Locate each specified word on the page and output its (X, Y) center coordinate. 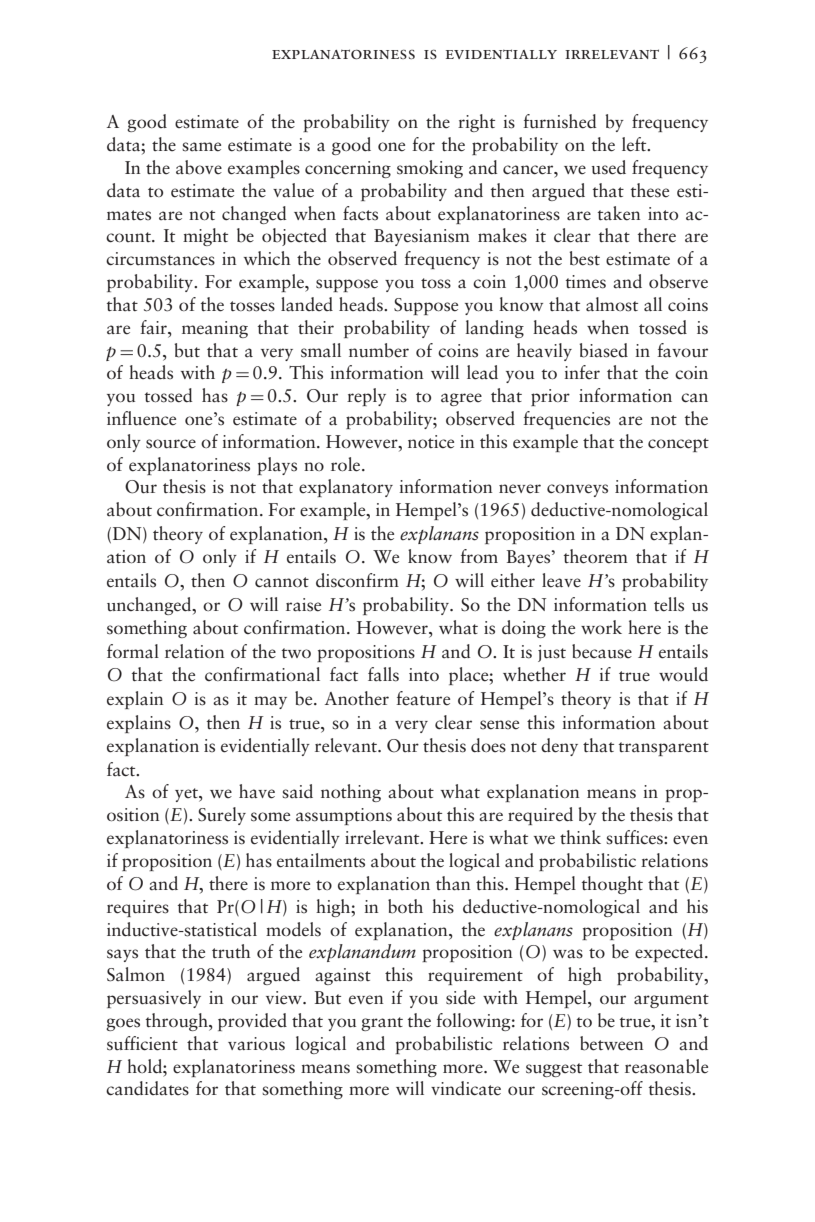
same (201, 147)
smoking (430, 169)
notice (431, 442)
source (171, 444)
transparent (664, 749)
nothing (351, 793)
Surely (222, 816)
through (178, 1022)
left (635, 144)
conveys (577, 490)
